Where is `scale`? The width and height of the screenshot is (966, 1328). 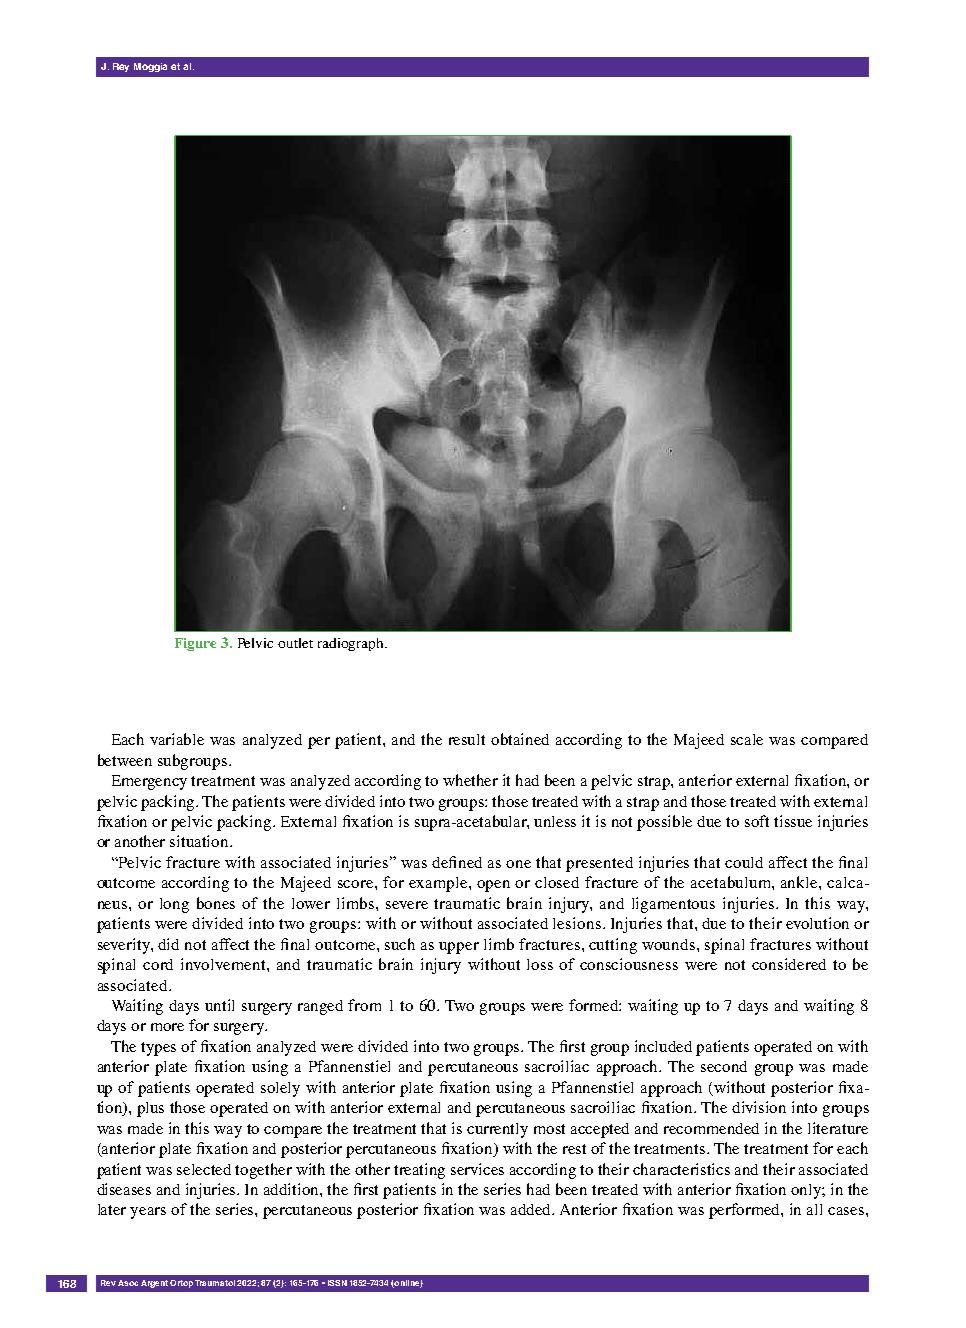 scale is located at coordinates (747, 739).
